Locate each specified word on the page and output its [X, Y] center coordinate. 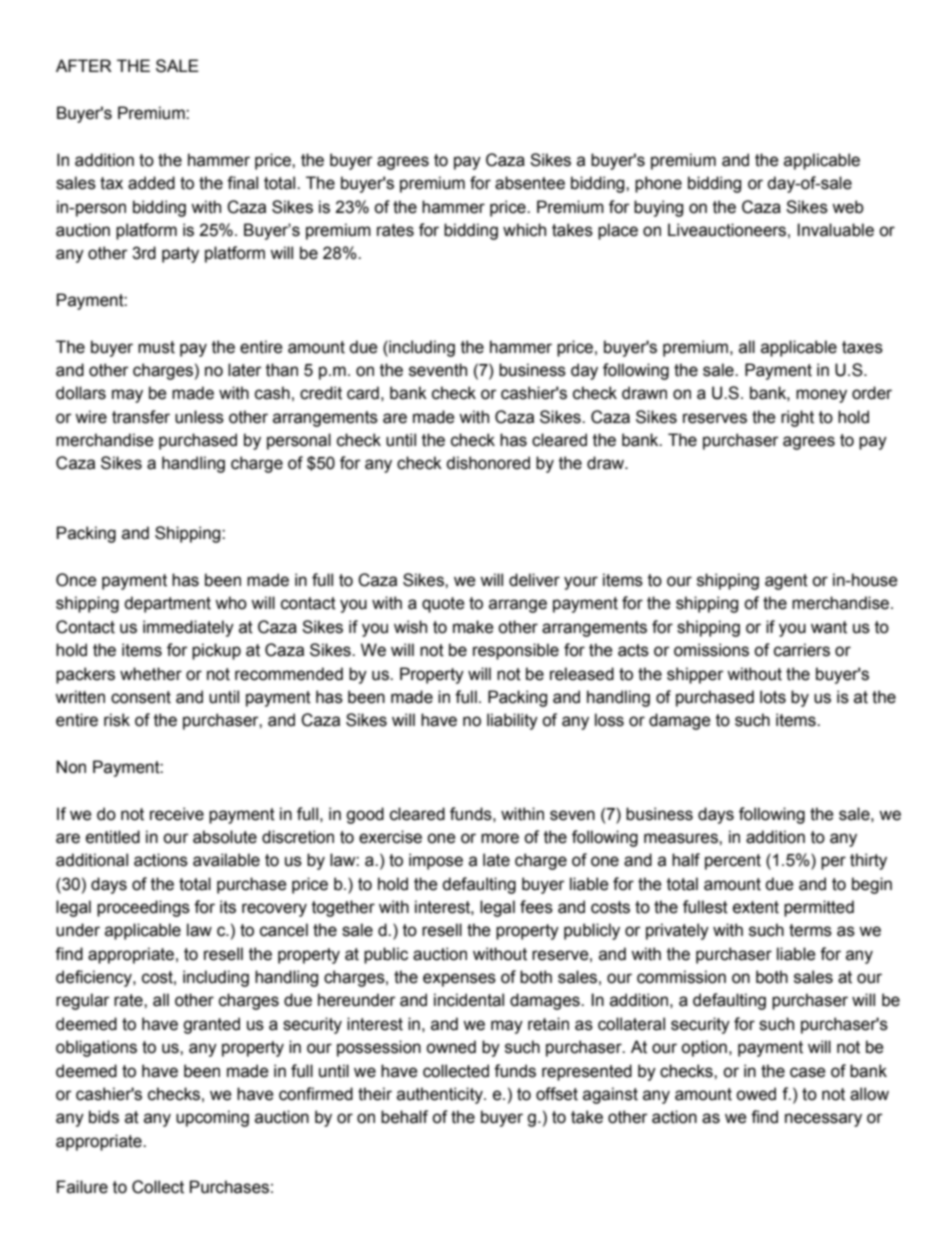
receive [177, 814]
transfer [141, 417]
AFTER [84, 65]
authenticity [441, 1095]
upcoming [212, 1118]
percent [733, 862]
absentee [530, 183]
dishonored [488, 463]
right [797, 418]
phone [658, 184]
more [500, 838]
